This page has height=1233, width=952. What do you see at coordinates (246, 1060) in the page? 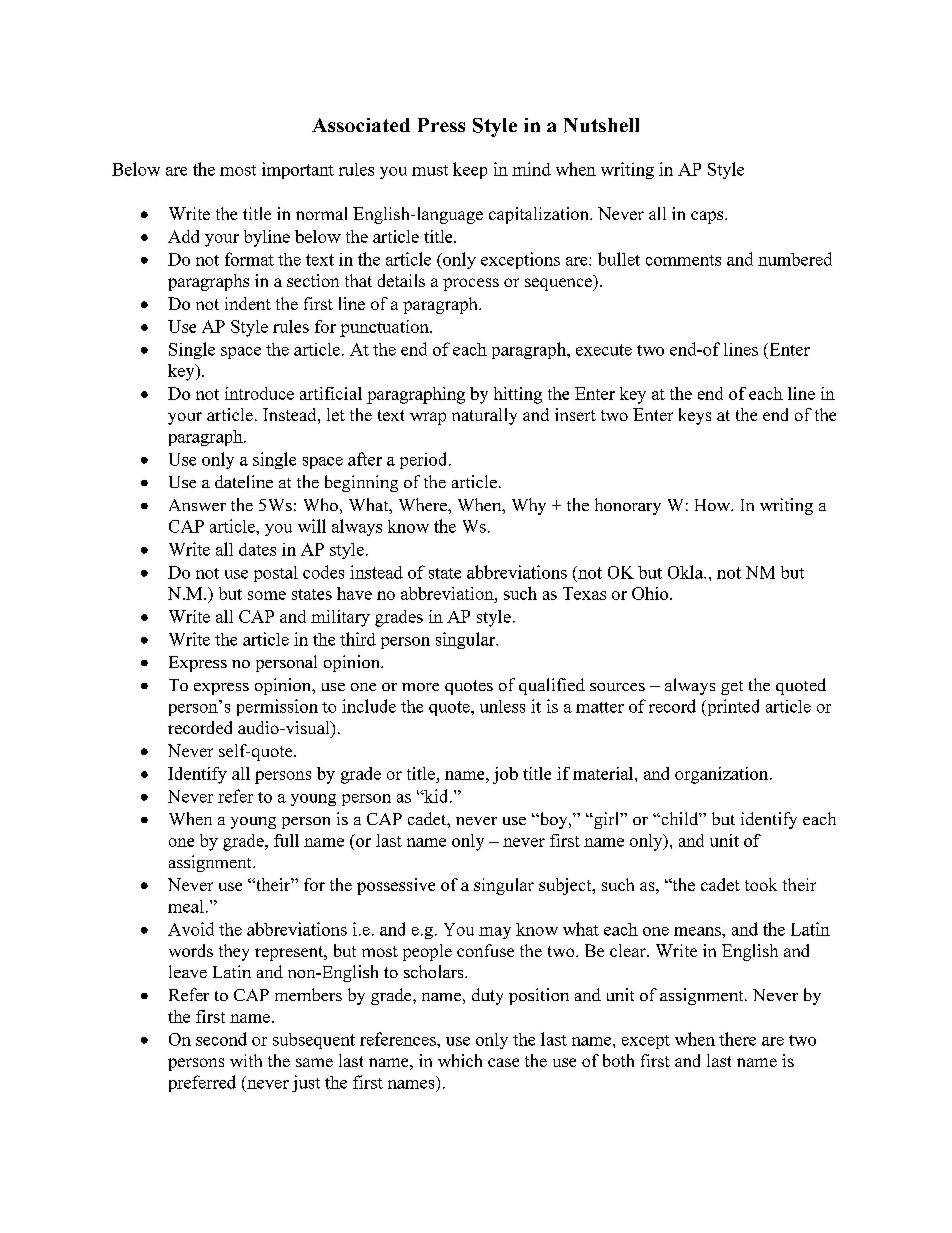
I see `with` at bounding box center [246, 1060].
